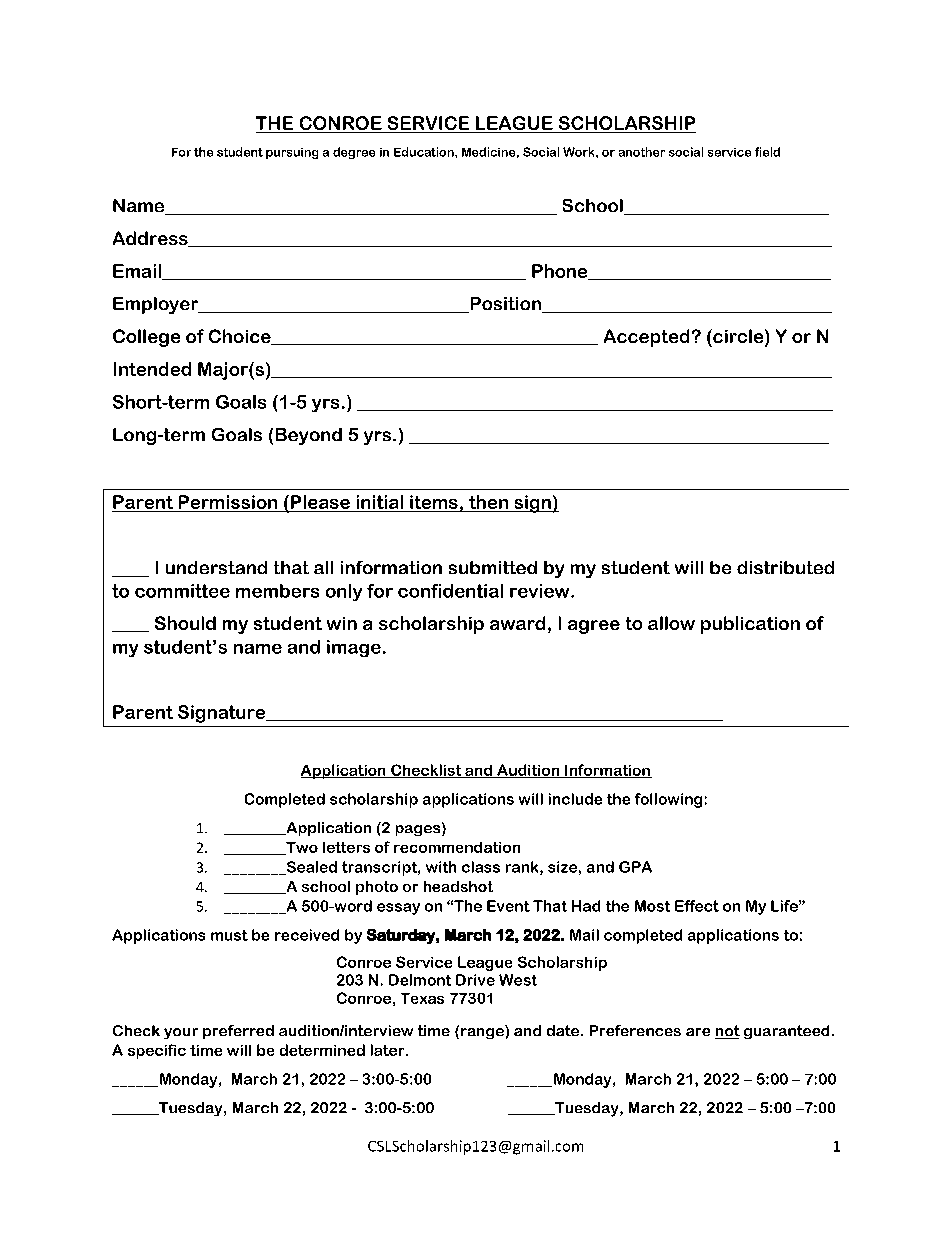 The width and height of the screenshot is (952, 1233). I want to click on field, so click(767, 152).
